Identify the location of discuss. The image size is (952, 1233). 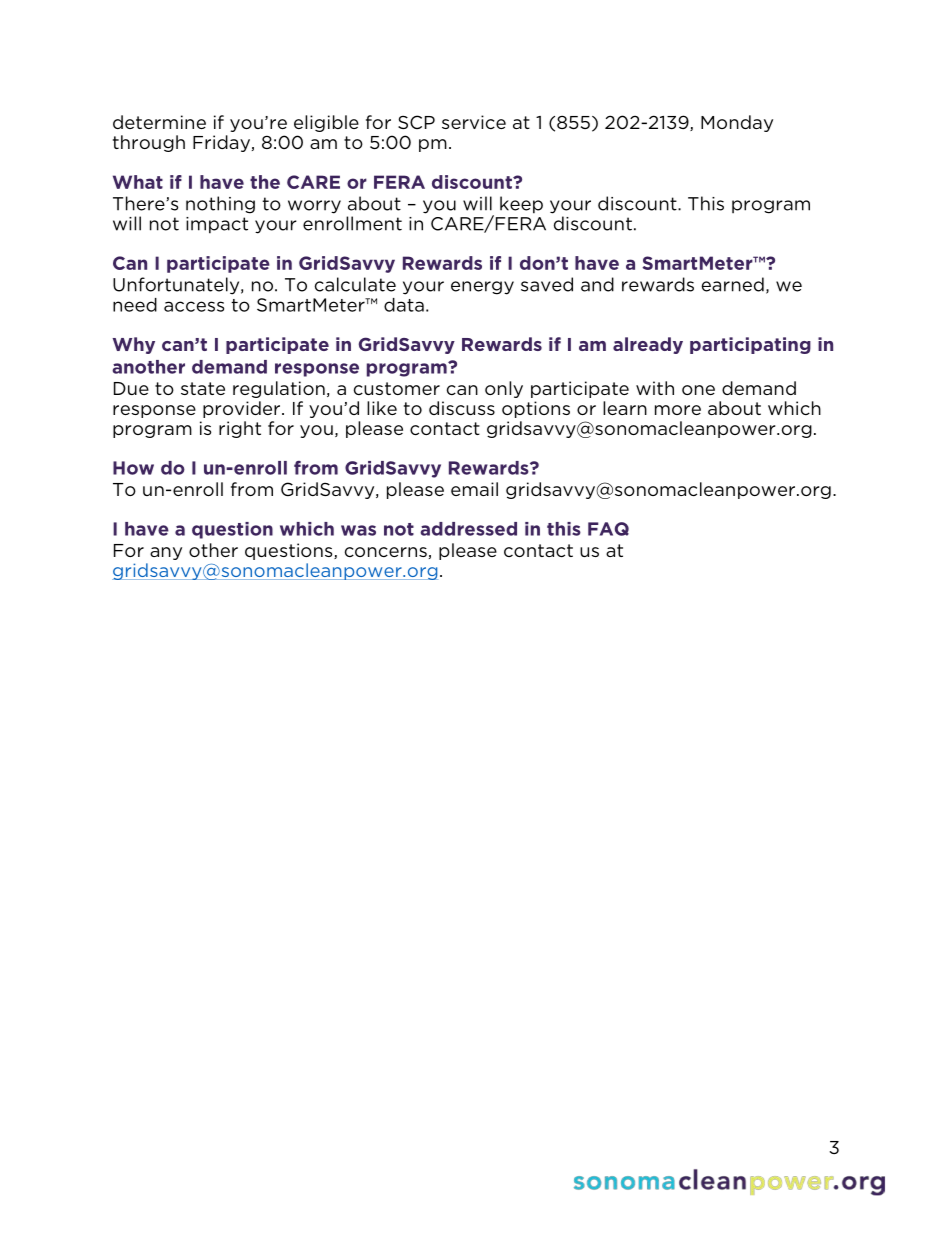
(462, 408).
